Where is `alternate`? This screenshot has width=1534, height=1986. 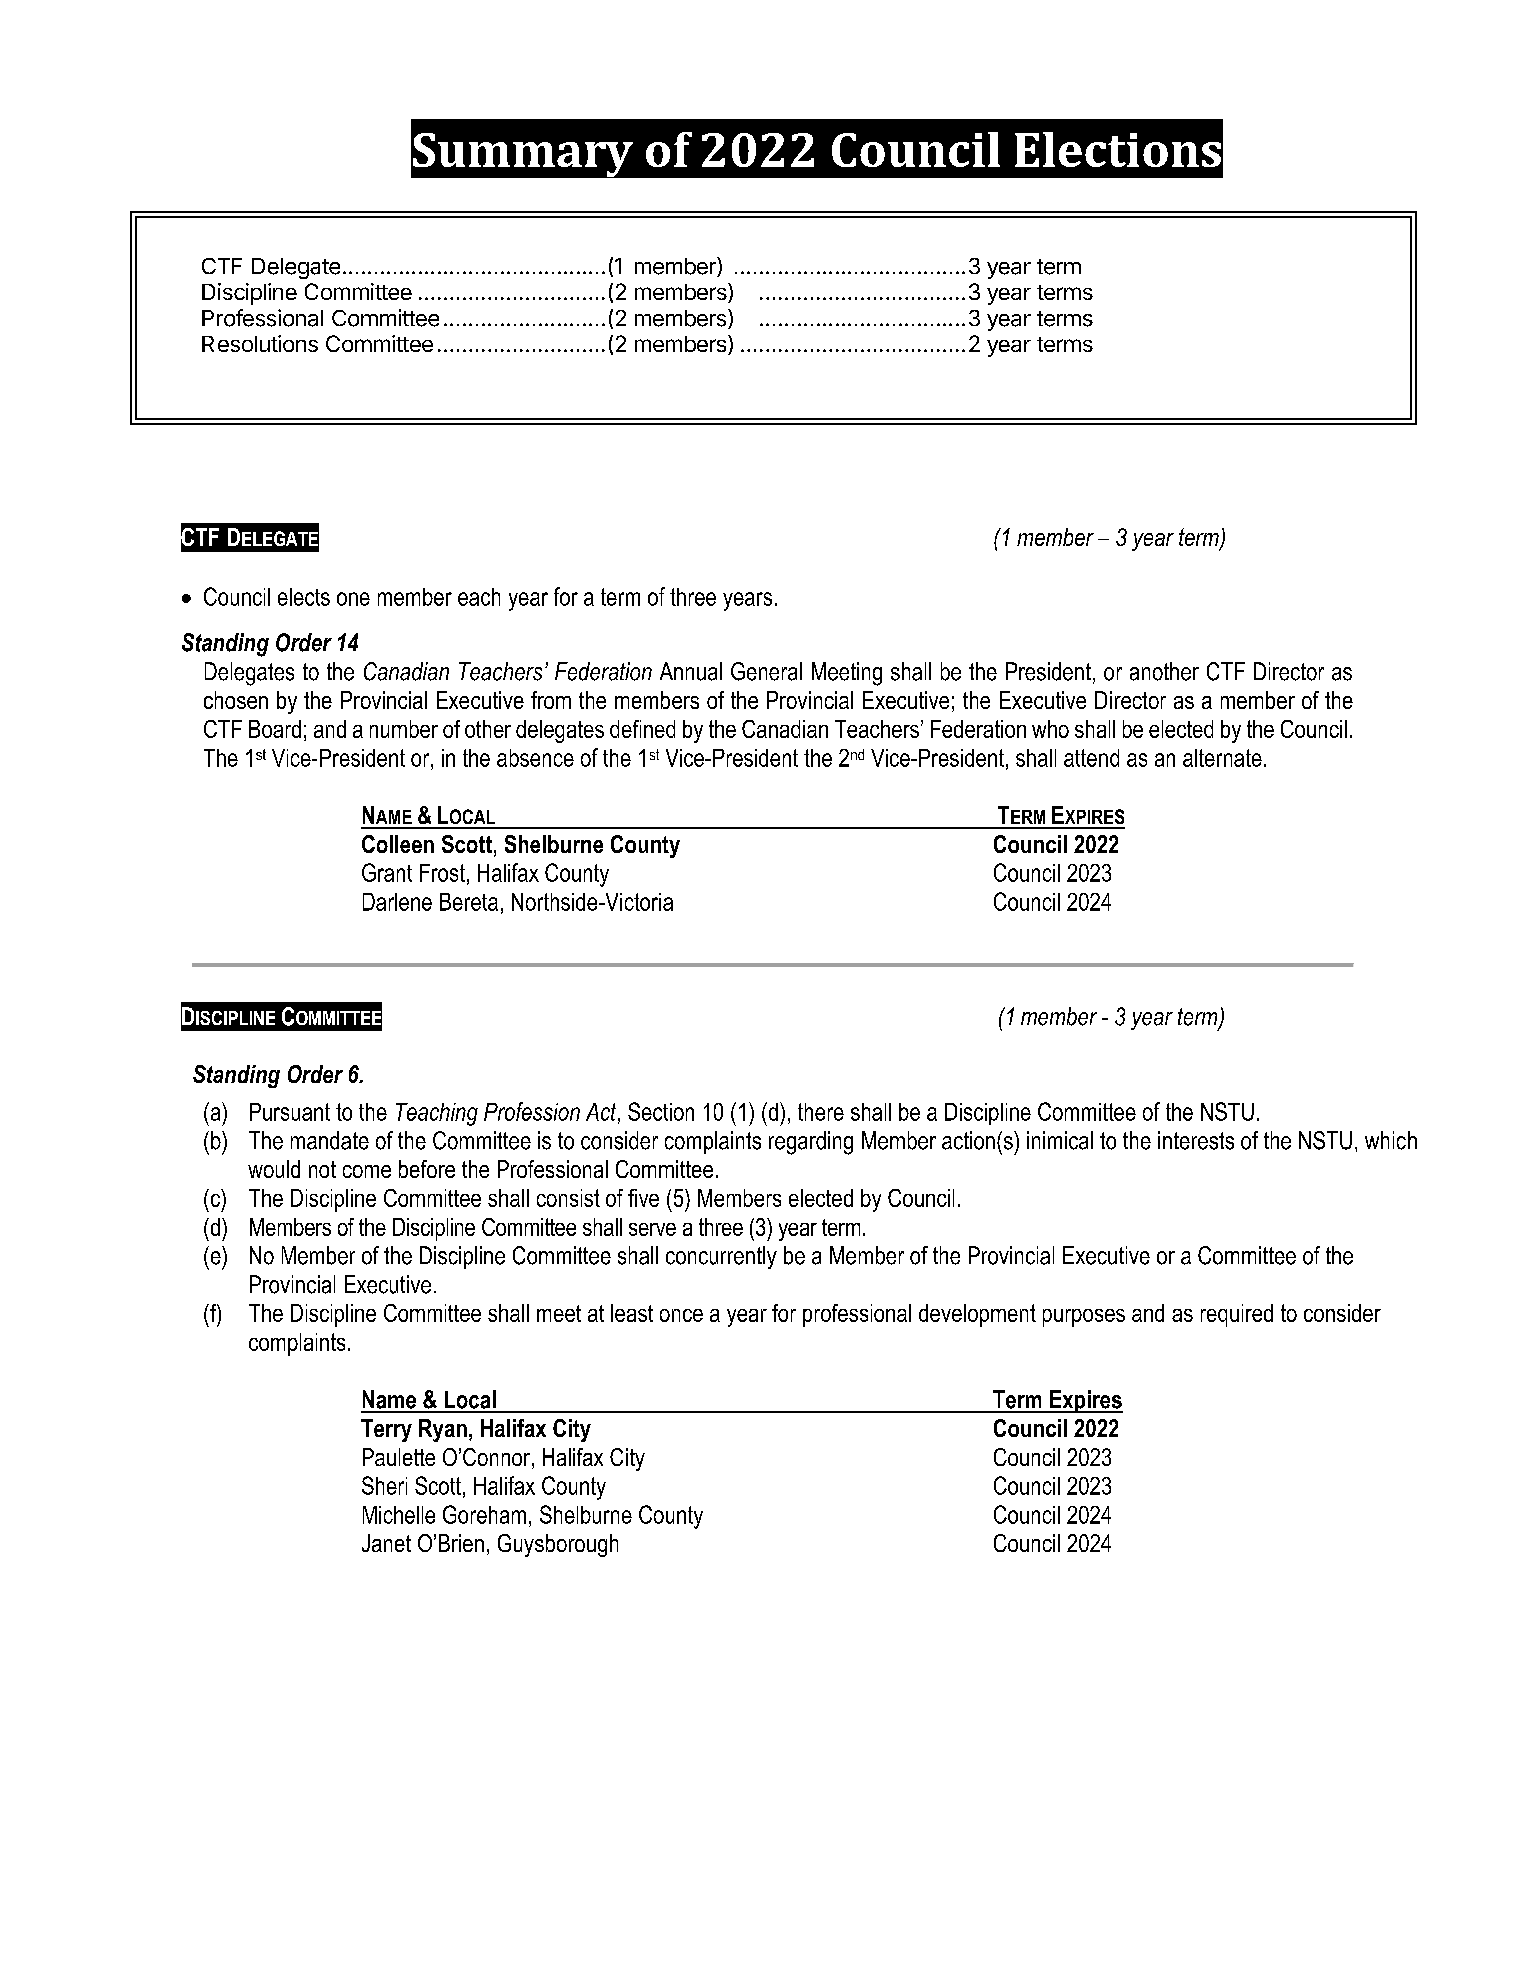 alternate is located at coordinates (1222, 758).
